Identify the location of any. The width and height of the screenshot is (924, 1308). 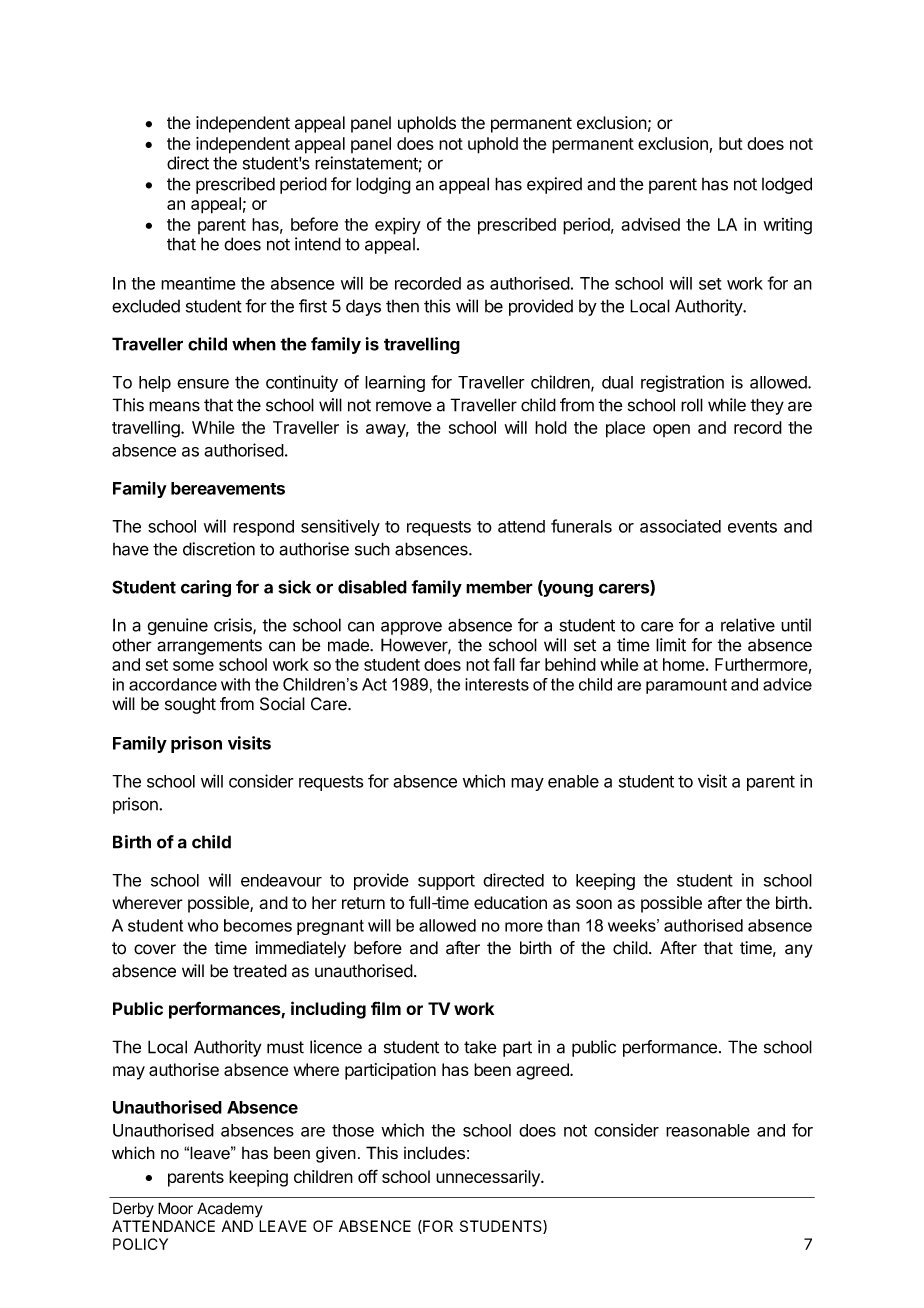
(799, 951).
